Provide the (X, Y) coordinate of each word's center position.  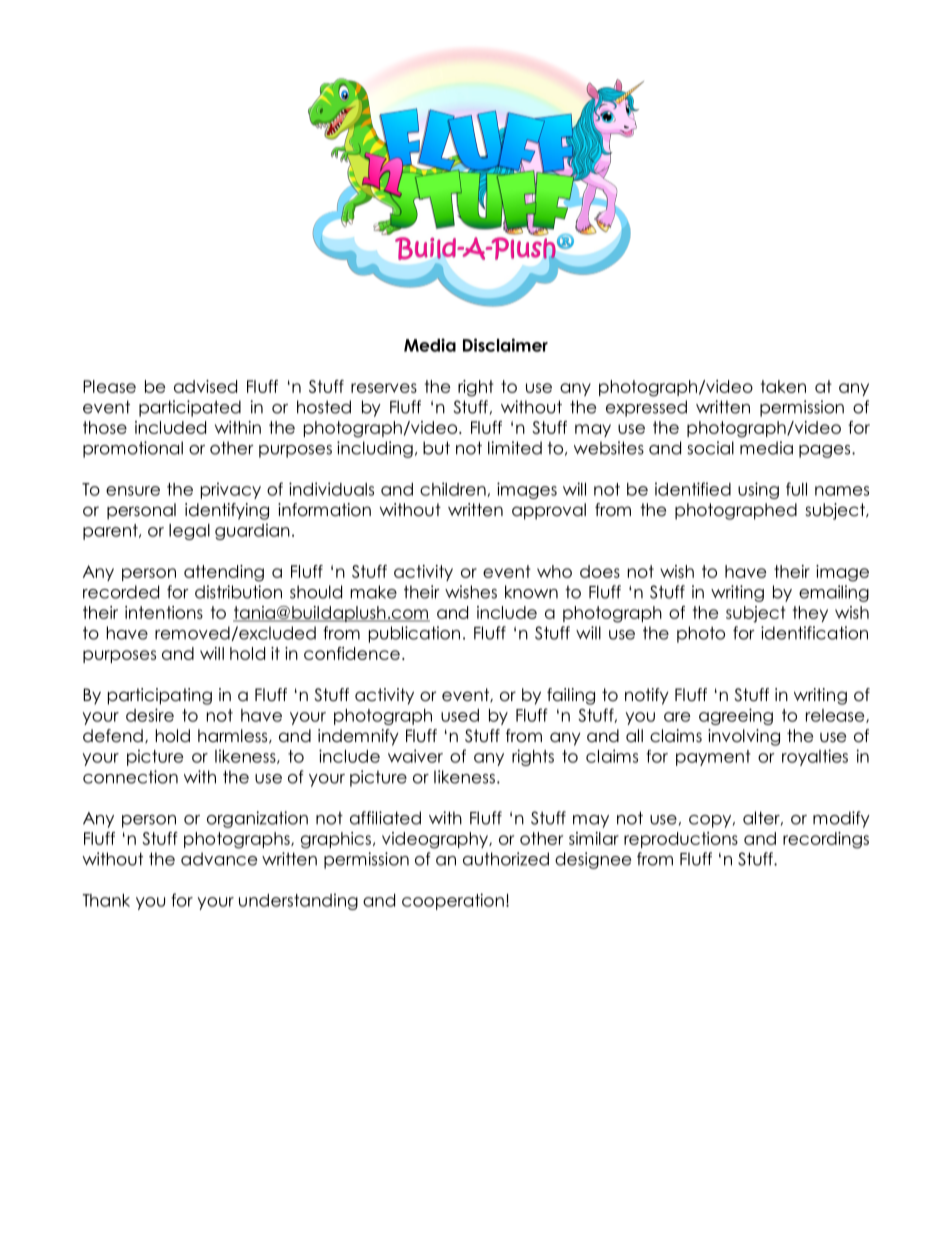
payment (713, 758)
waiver (415, 756)
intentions (164, 612)
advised (205, 386)
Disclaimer (505, 345)
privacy (231, 490)
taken (783, 386)
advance (219, 859)
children (454, 489)
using (758, 490)
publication (414, 634)
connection (130, 777)
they (810, 614)
